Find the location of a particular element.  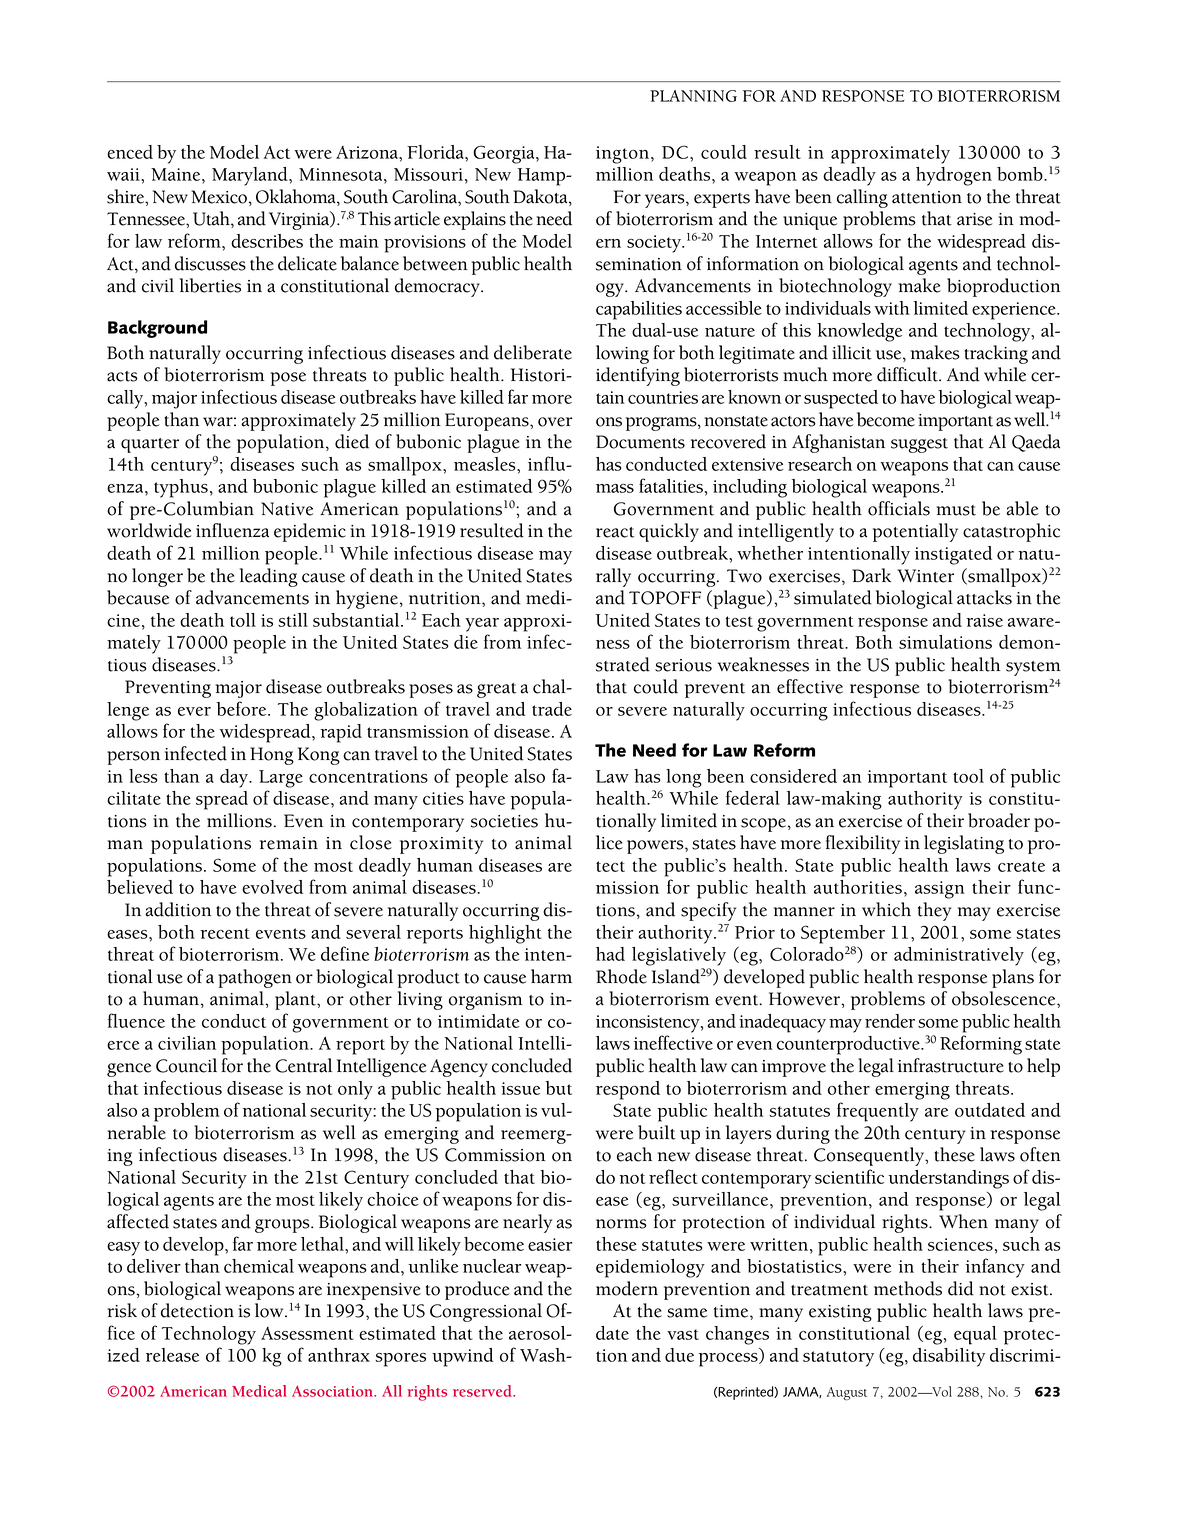

Assessment is located at coordinates (307, 1333).
